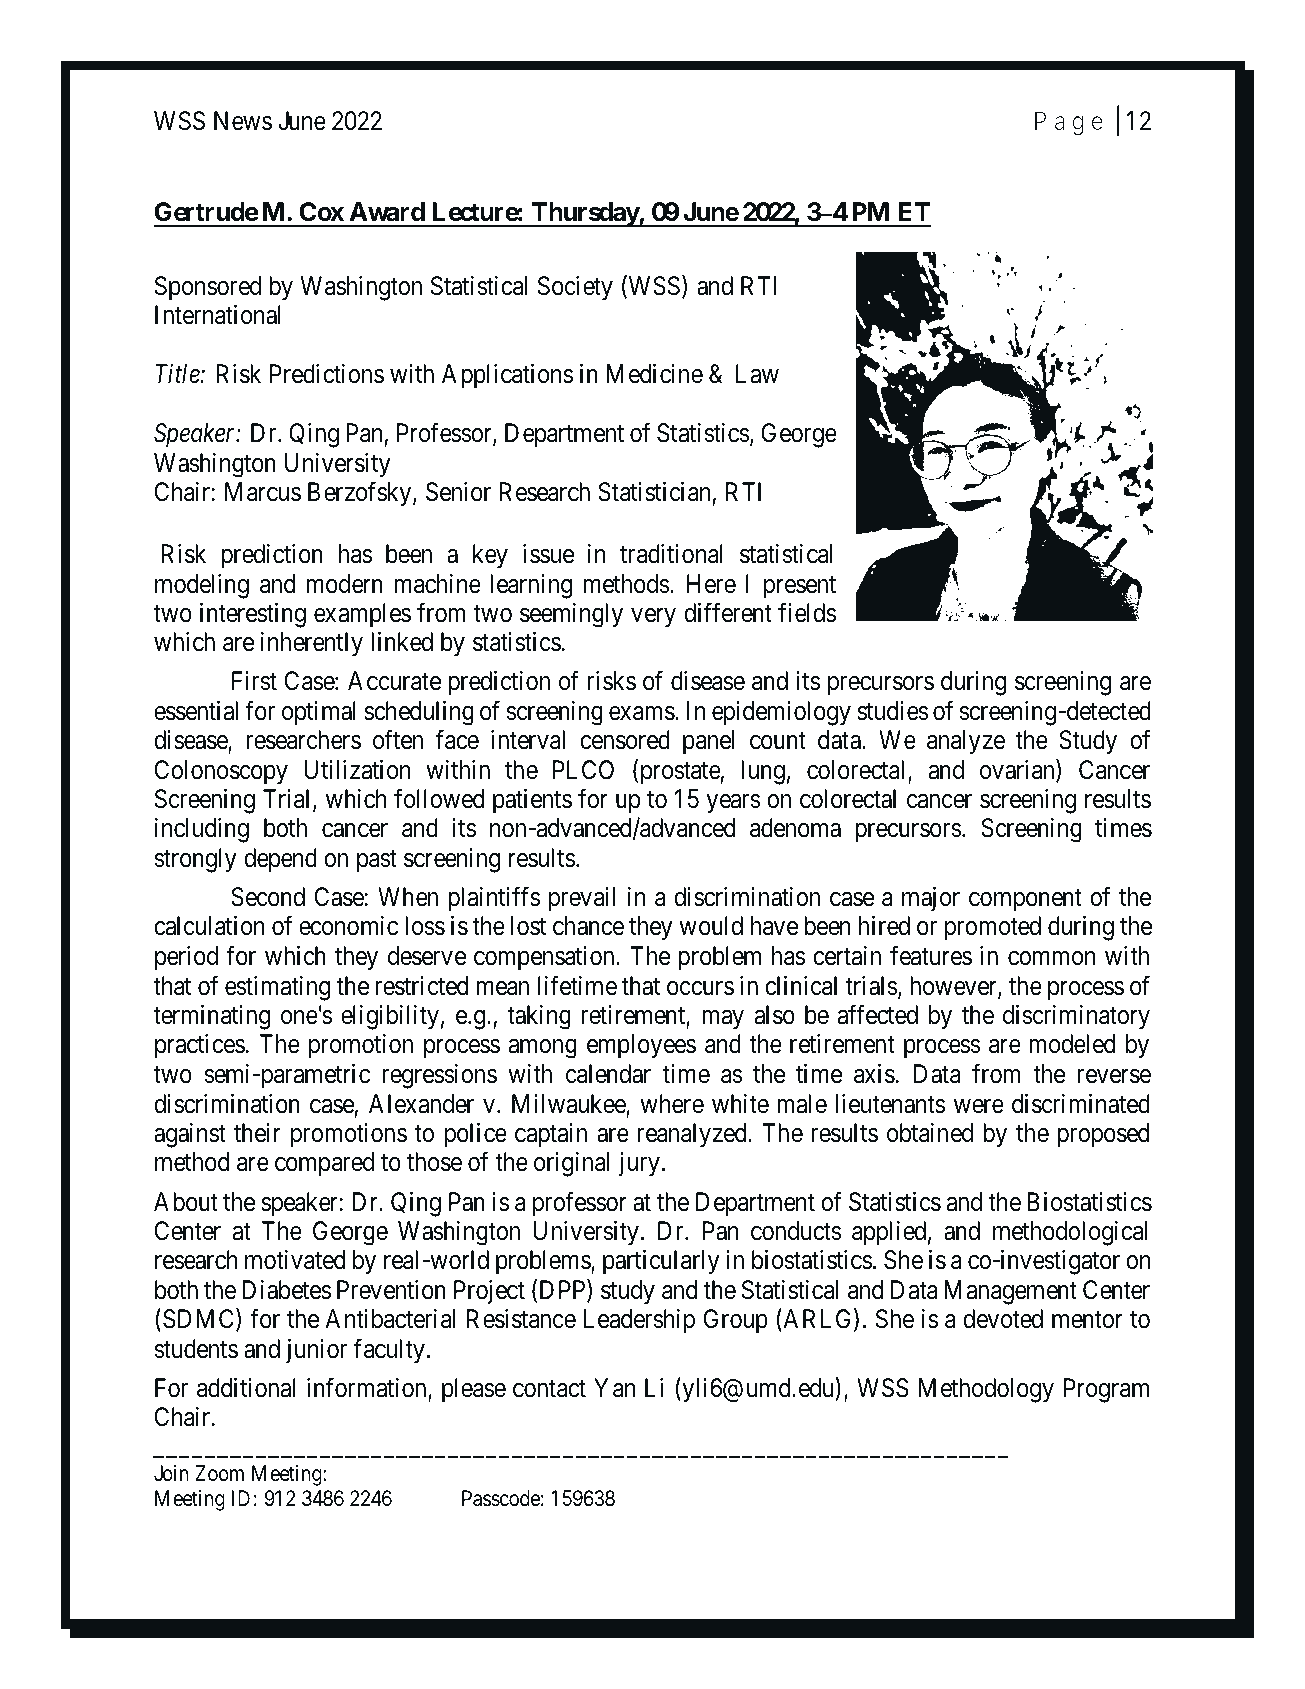  Describe the element at coordinates (641, 1046) in the screenshot. I see `employees` at that location.
